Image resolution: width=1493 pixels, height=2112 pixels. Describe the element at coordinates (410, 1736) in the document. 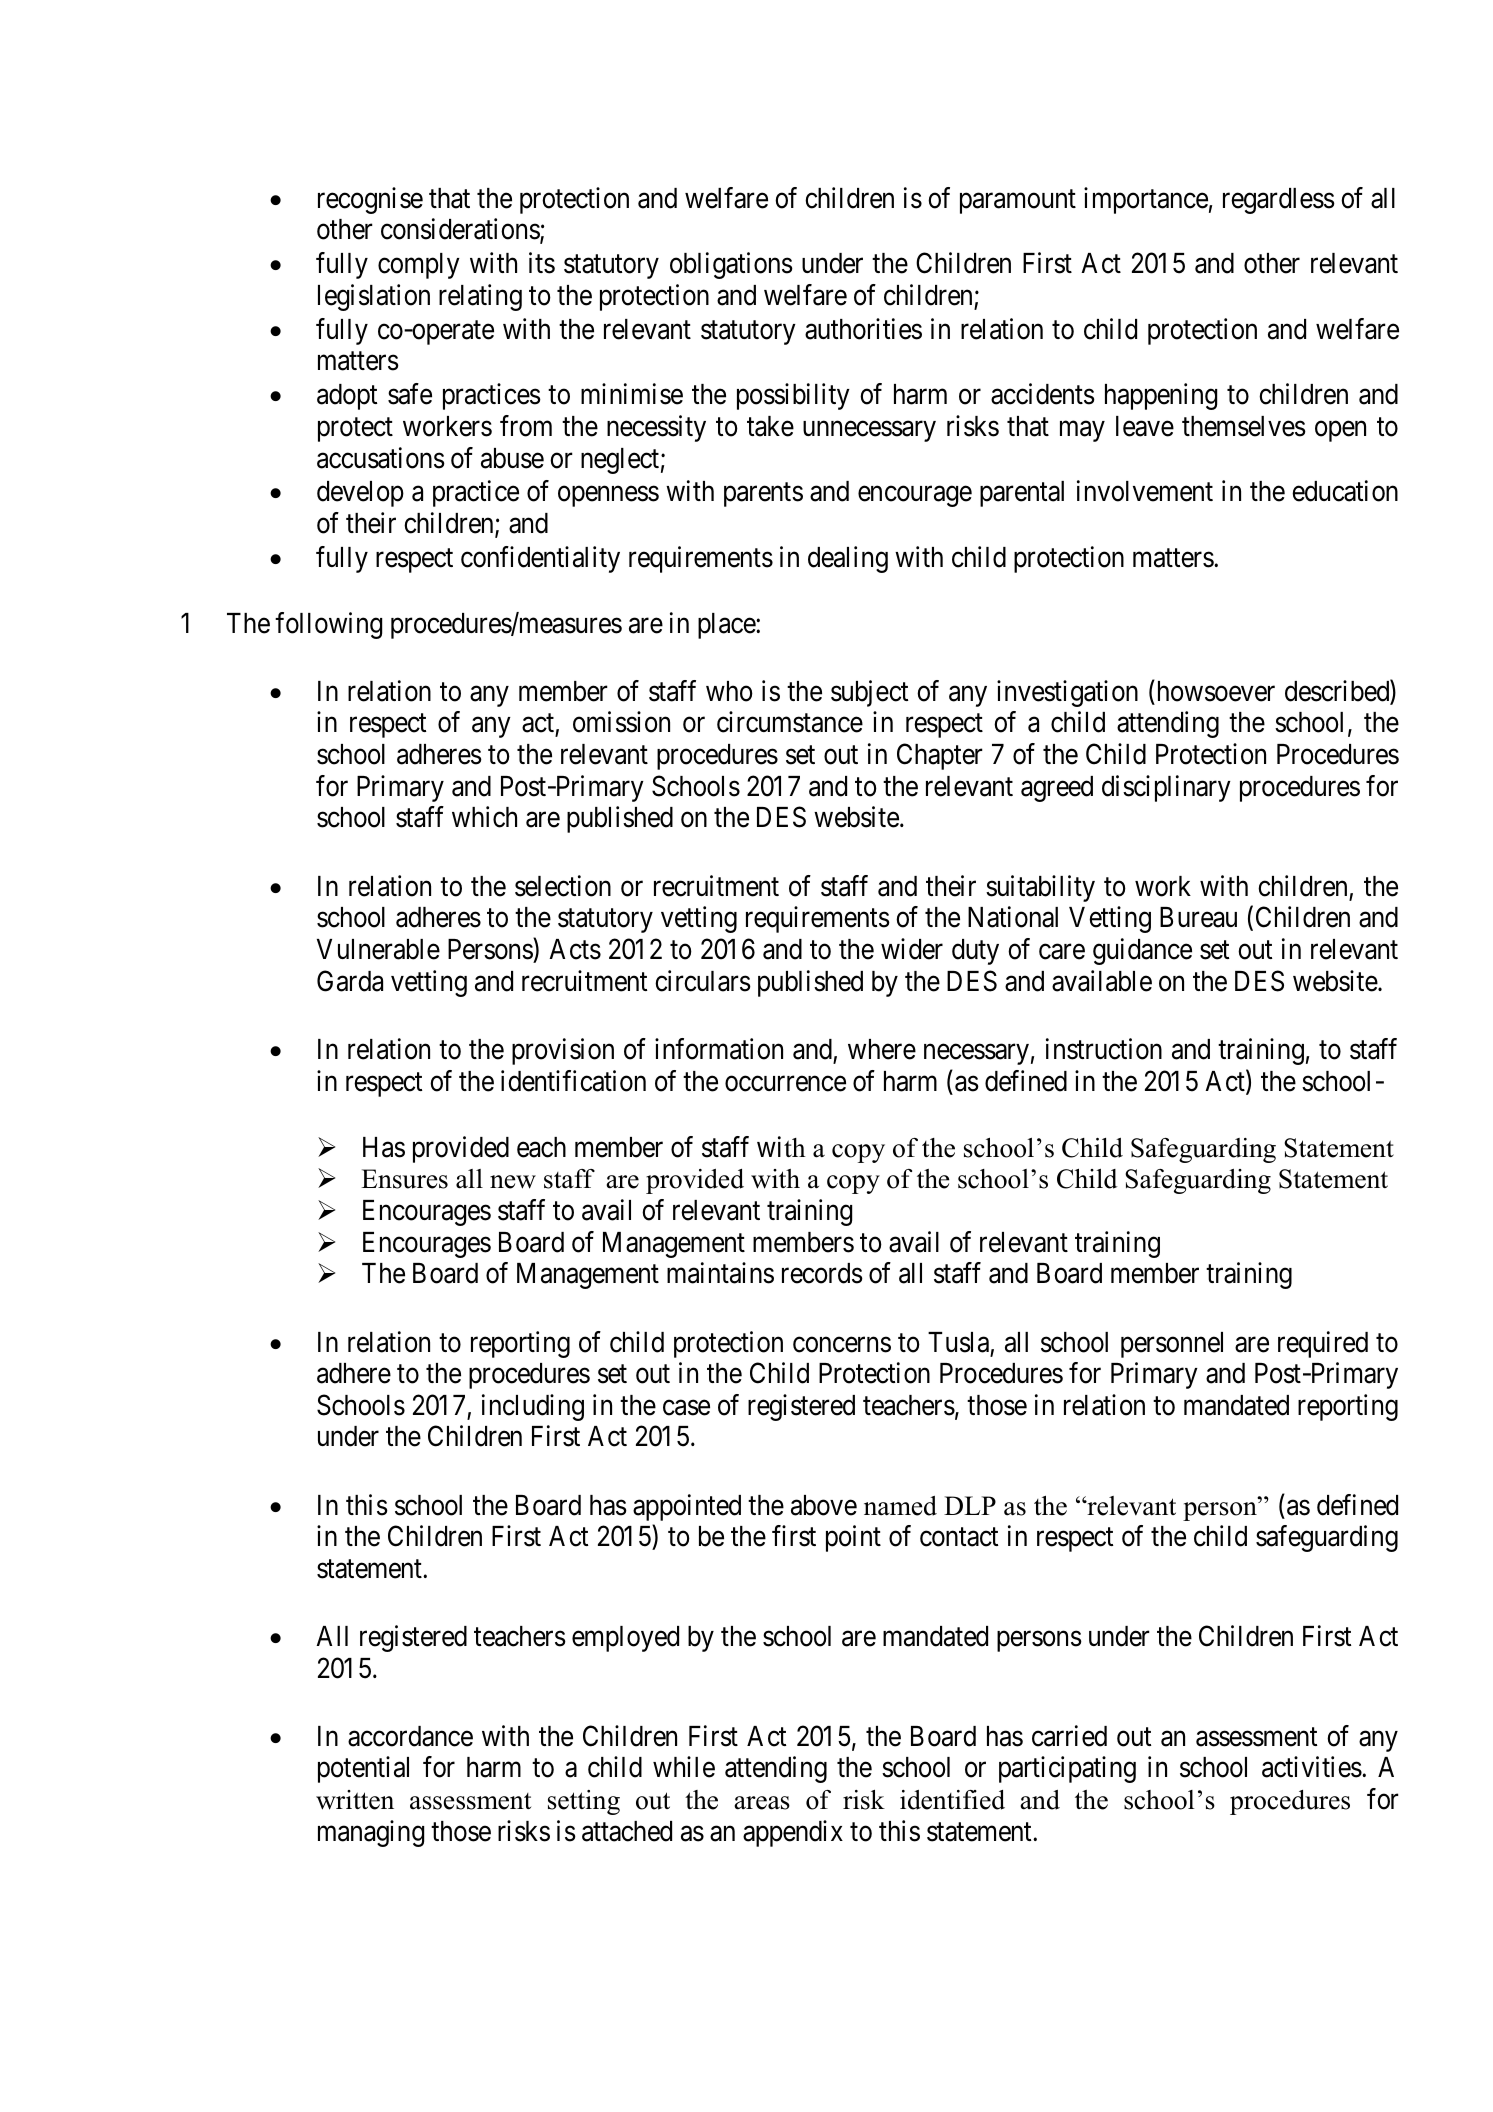

I see `accordance` at that location.
